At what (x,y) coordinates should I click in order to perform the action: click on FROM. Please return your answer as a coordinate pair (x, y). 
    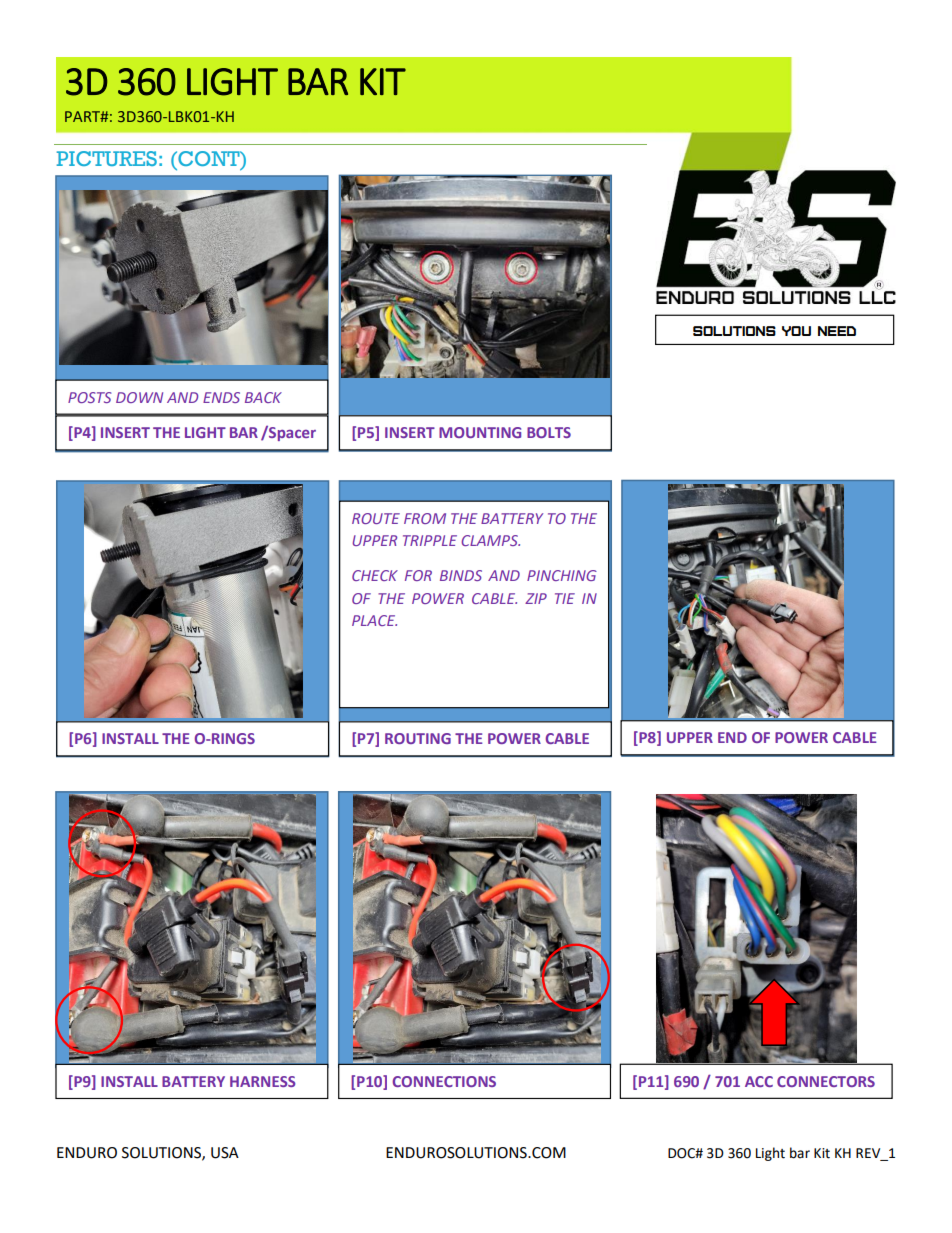
    Looking at the image, I should click on (425, 518).
